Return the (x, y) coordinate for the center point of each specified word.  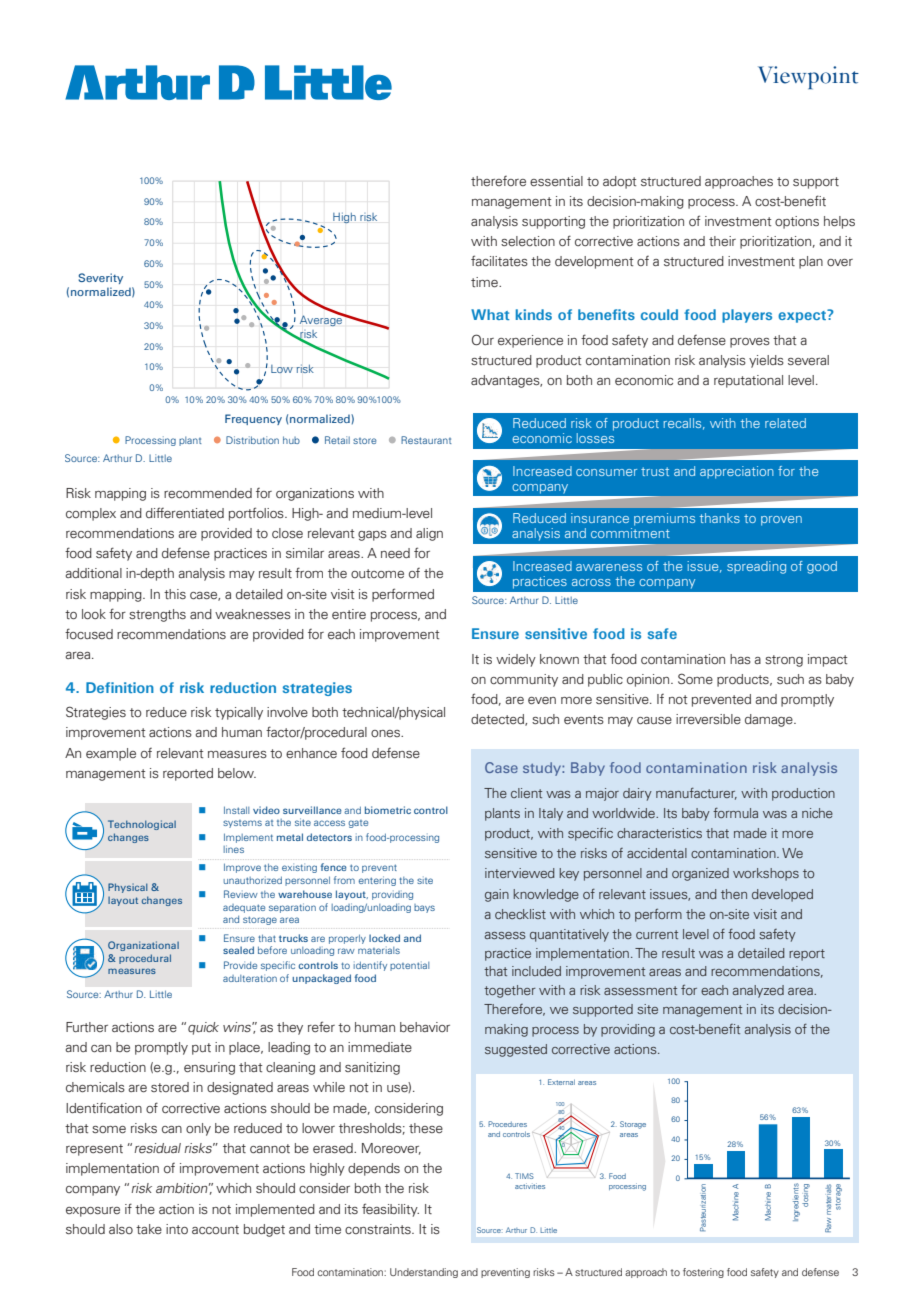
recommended (208, 493)
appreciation (737, 472)
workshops (766, 874)
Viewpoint (808, 77)
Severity (100, 278)
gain (497, 895)
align (429, 534)
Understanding (424, 1273)
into (177, 1229)
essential (556, 181)
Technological (142, 825)
